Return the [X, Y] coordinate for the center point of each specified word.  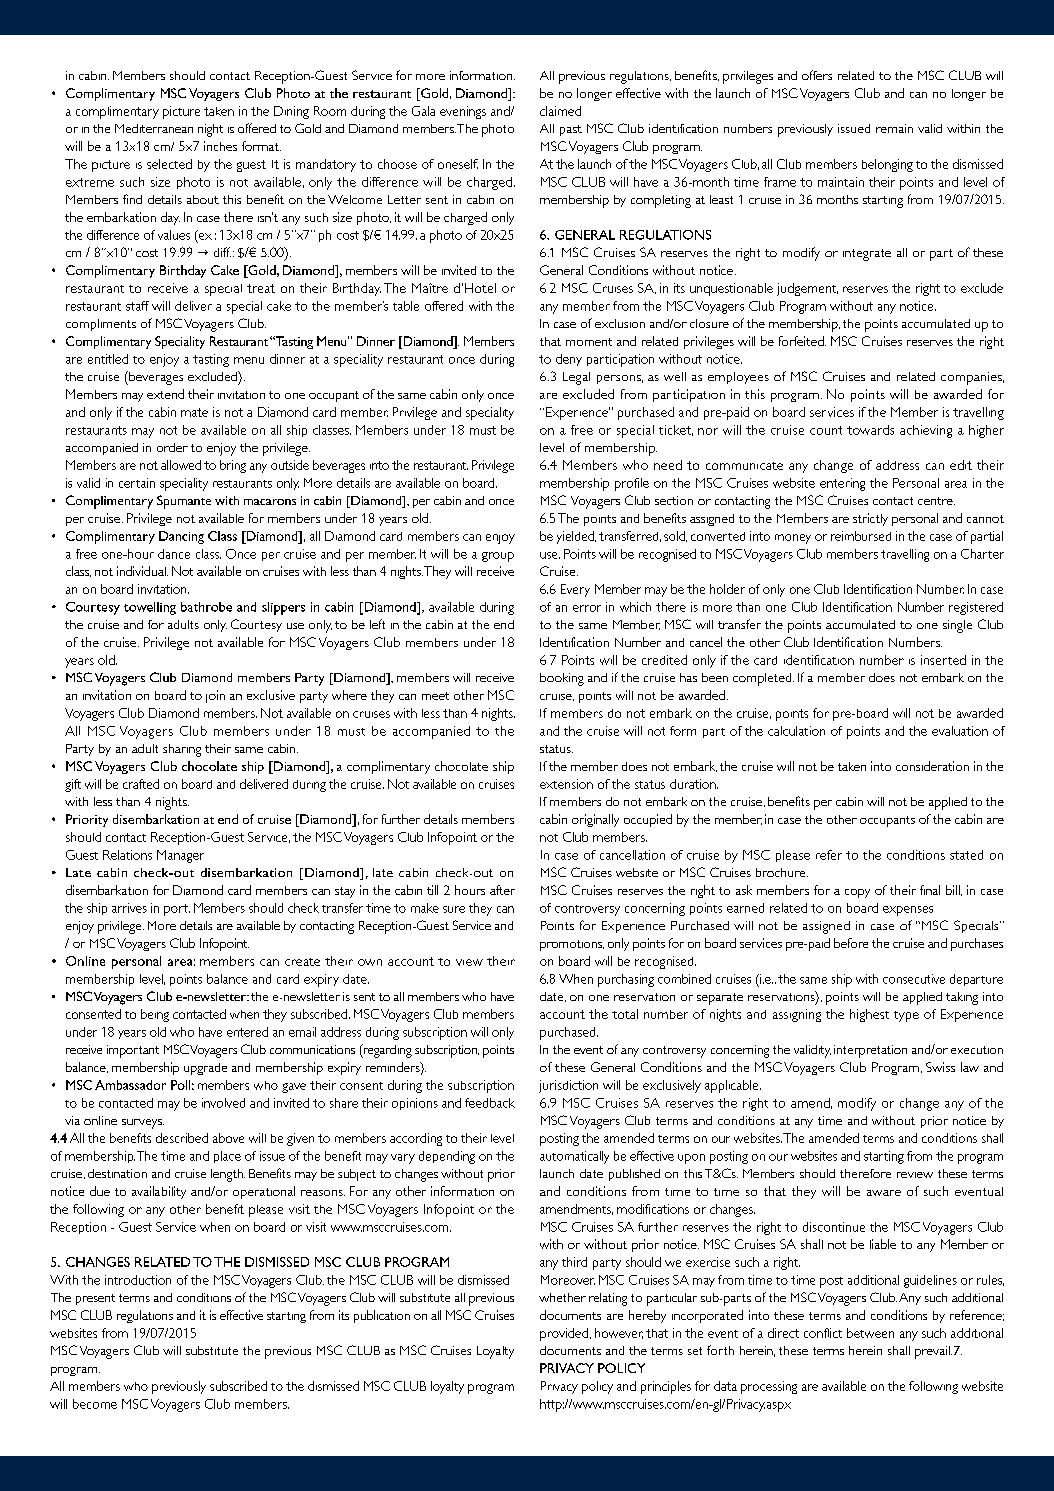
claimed [560, 111]
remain [894, 128]
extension [566, 784]
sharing [182, 750]
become [95, 1404]
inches [220, 146]
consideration [932, 766]
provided [564, 1334]
